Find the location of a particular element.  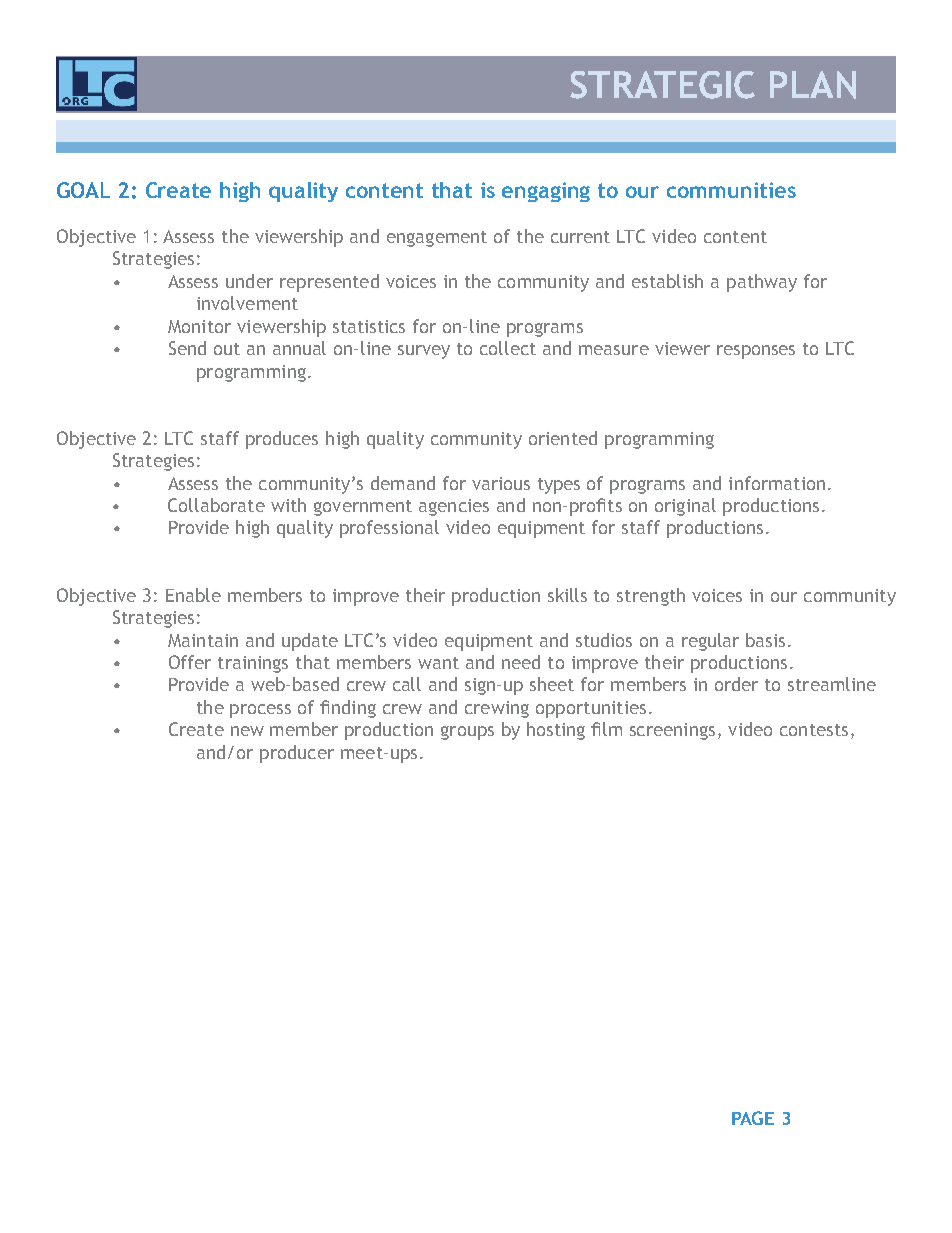

Offer is located at coordinates (190, 662).
